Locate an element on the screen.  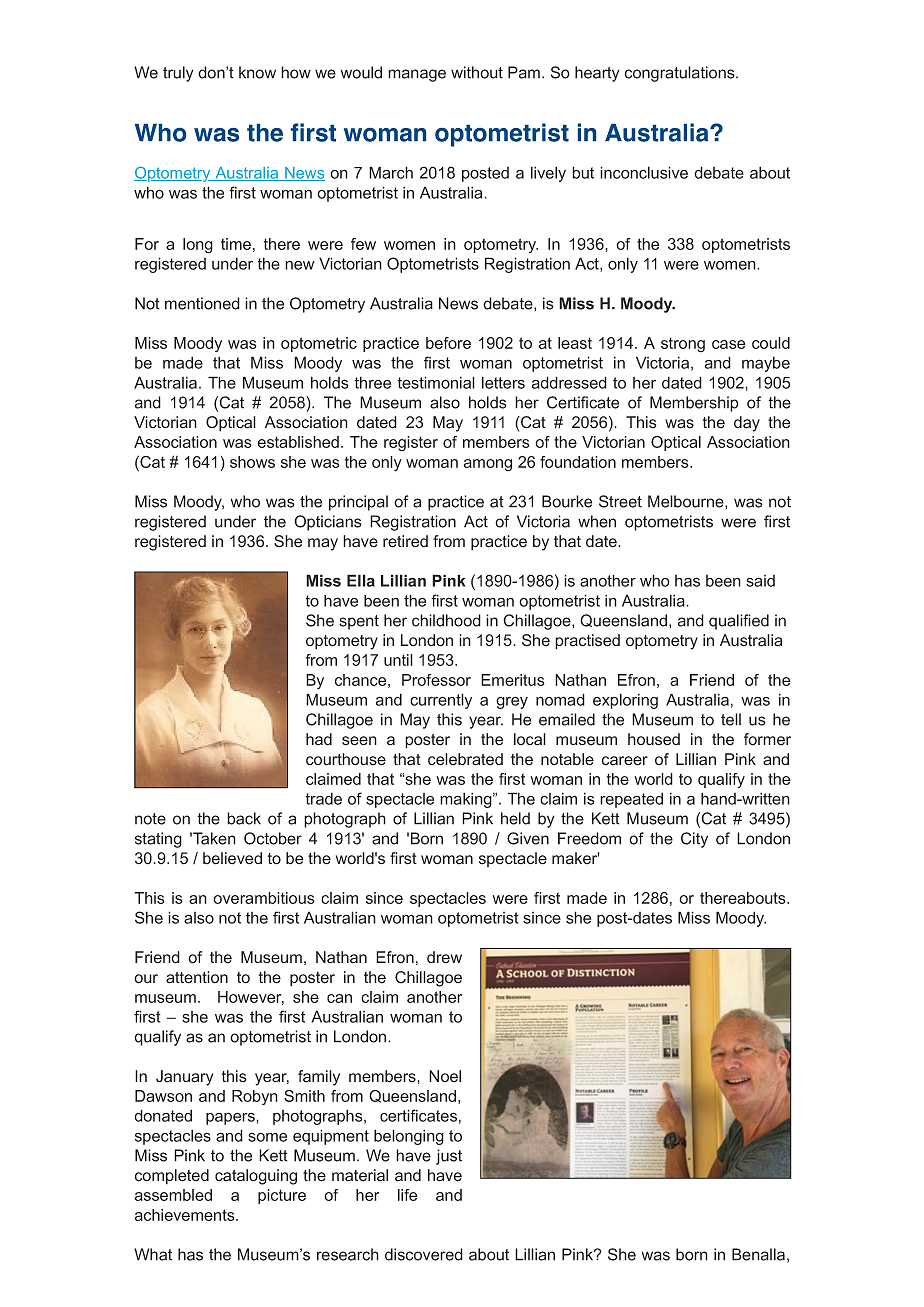
drew is located at coordinates (444, 957).
